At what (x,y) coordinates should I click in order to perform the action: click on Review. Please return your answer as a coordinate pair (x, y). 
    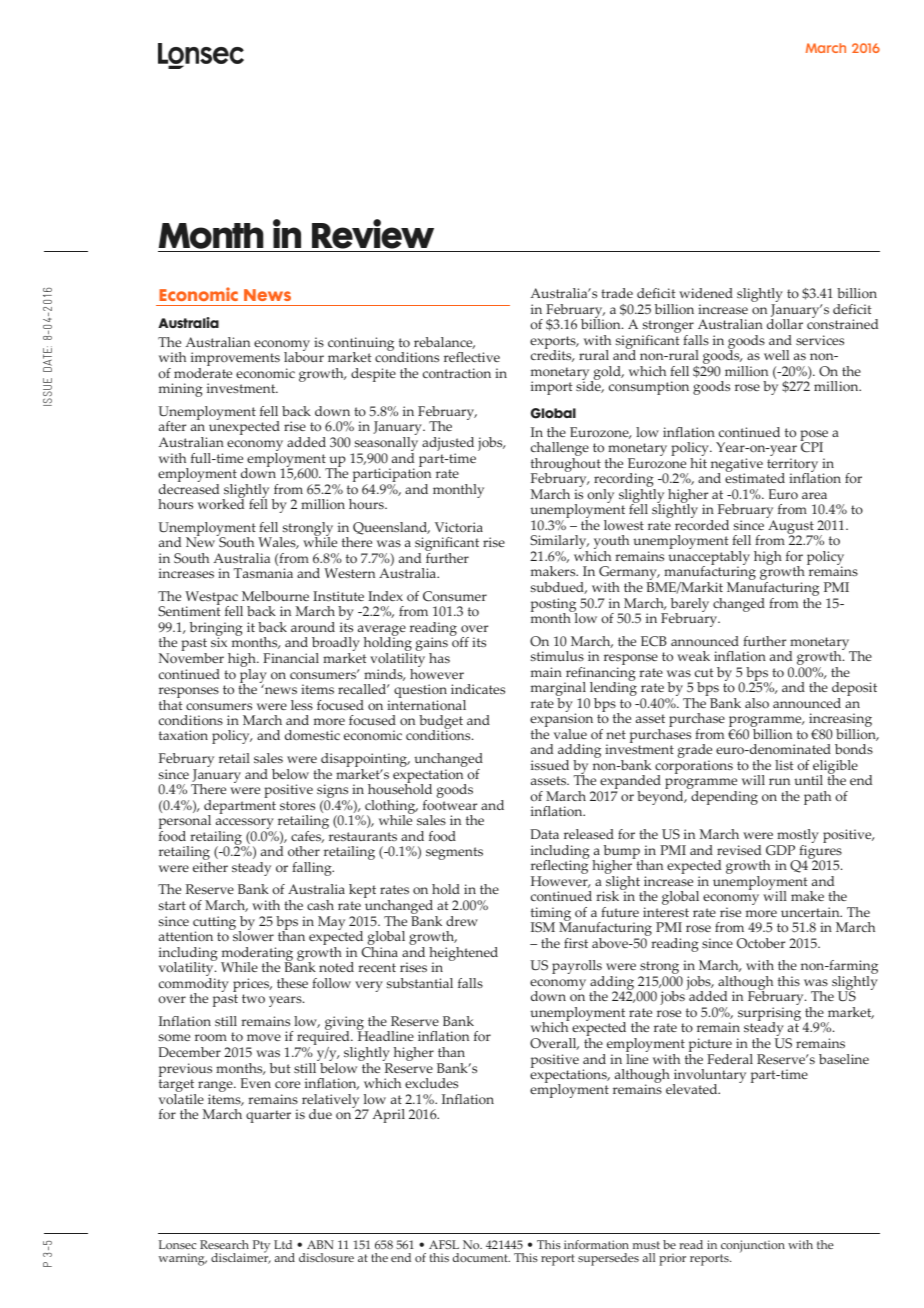
    Looking at the image, I should click on (373, 234).
